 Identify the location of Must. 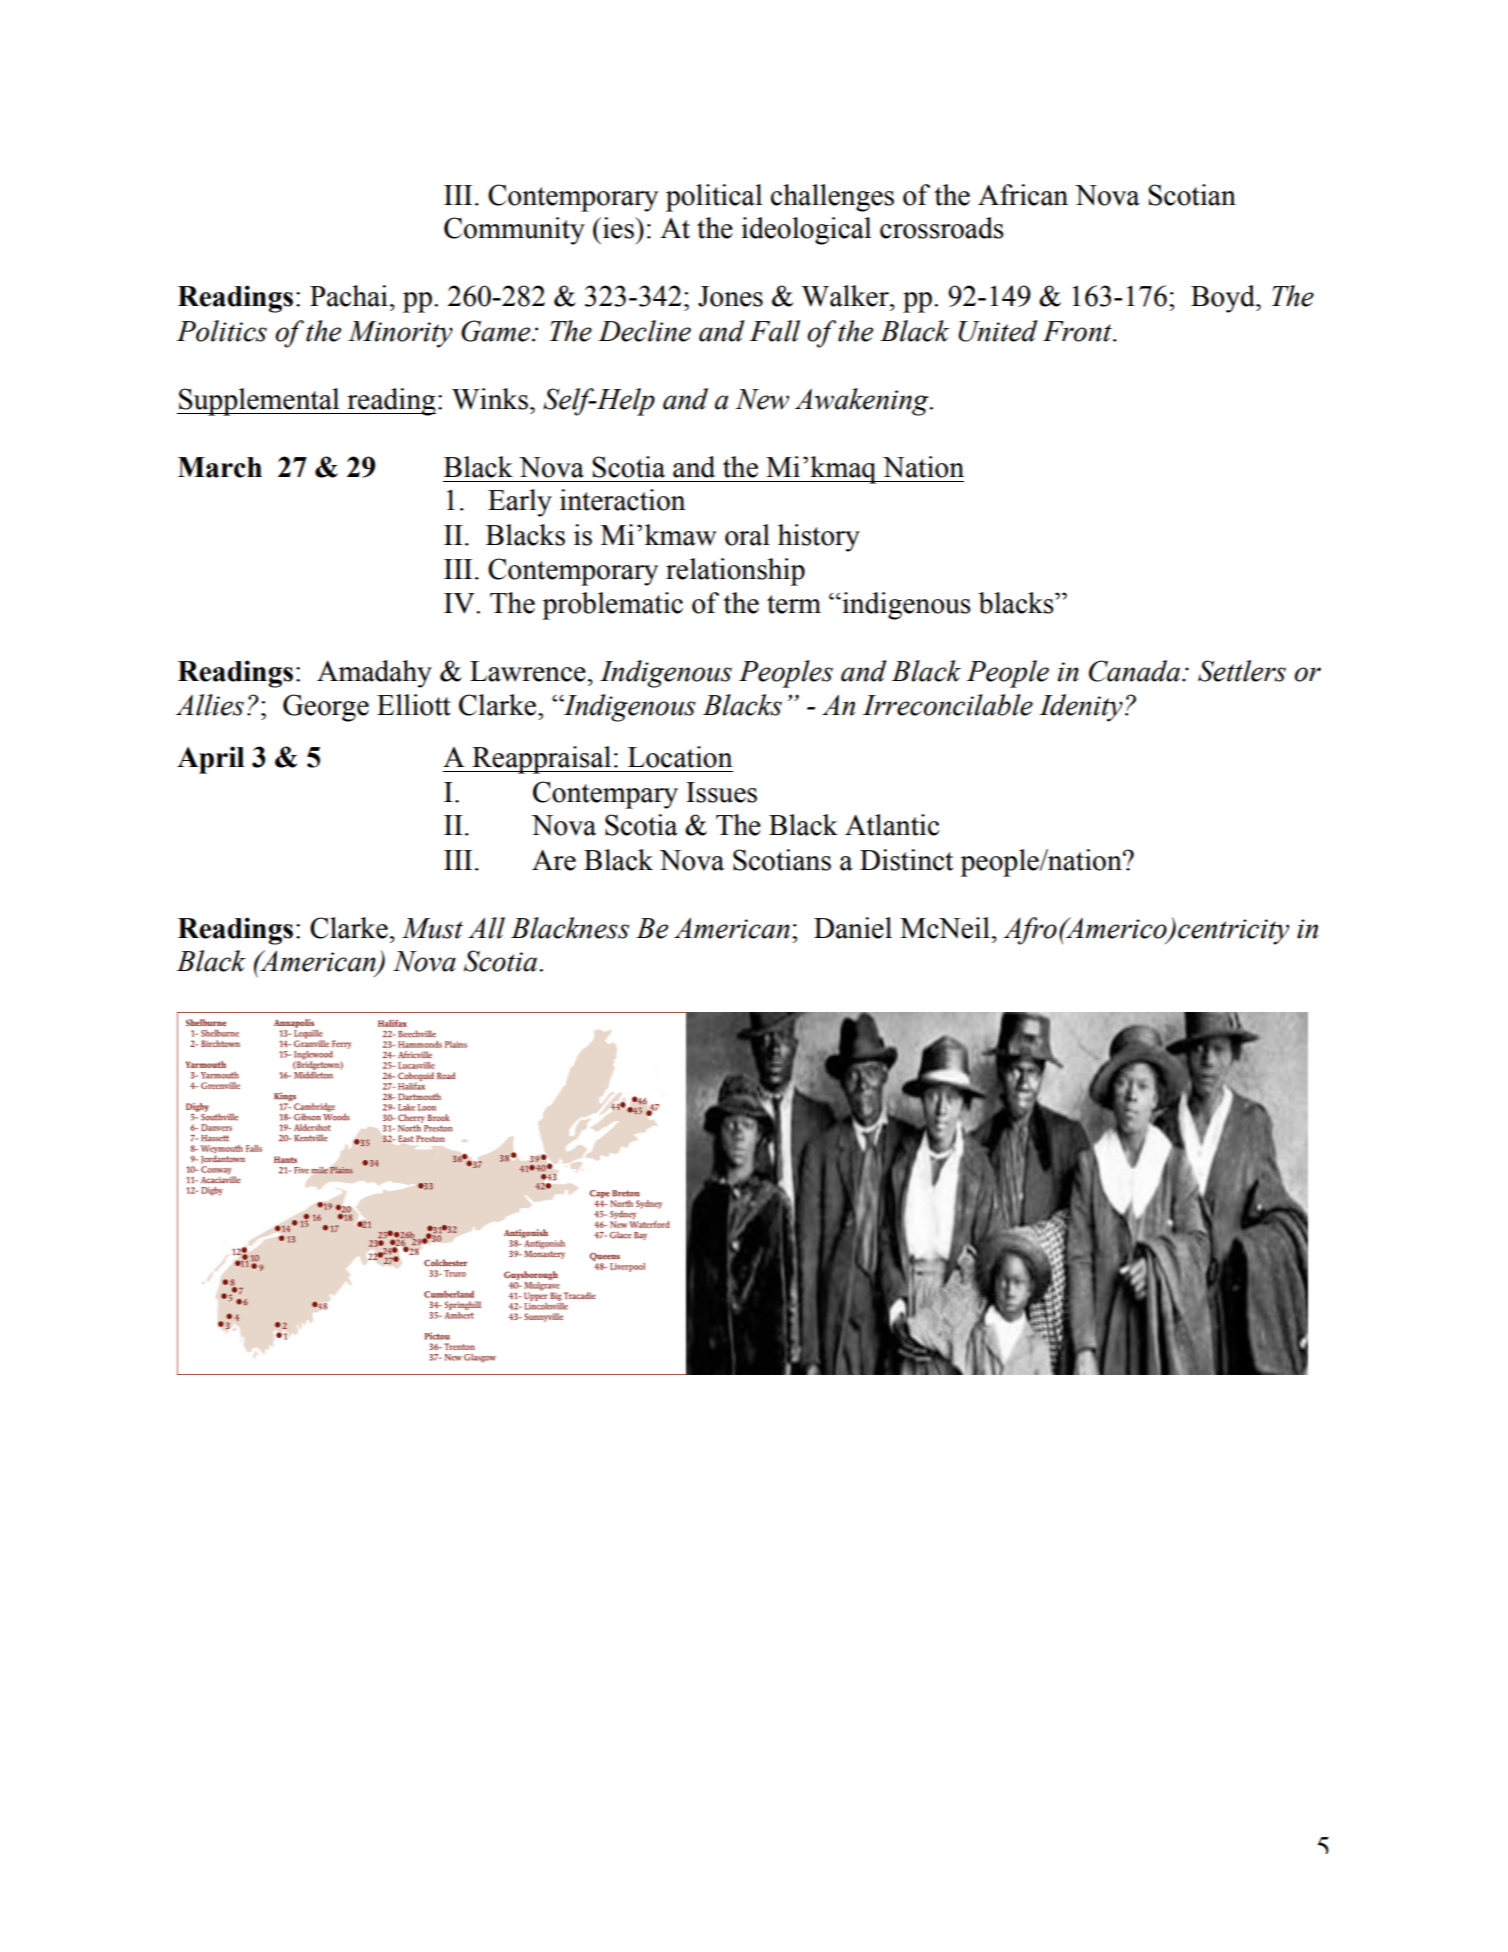
(432, 928).
